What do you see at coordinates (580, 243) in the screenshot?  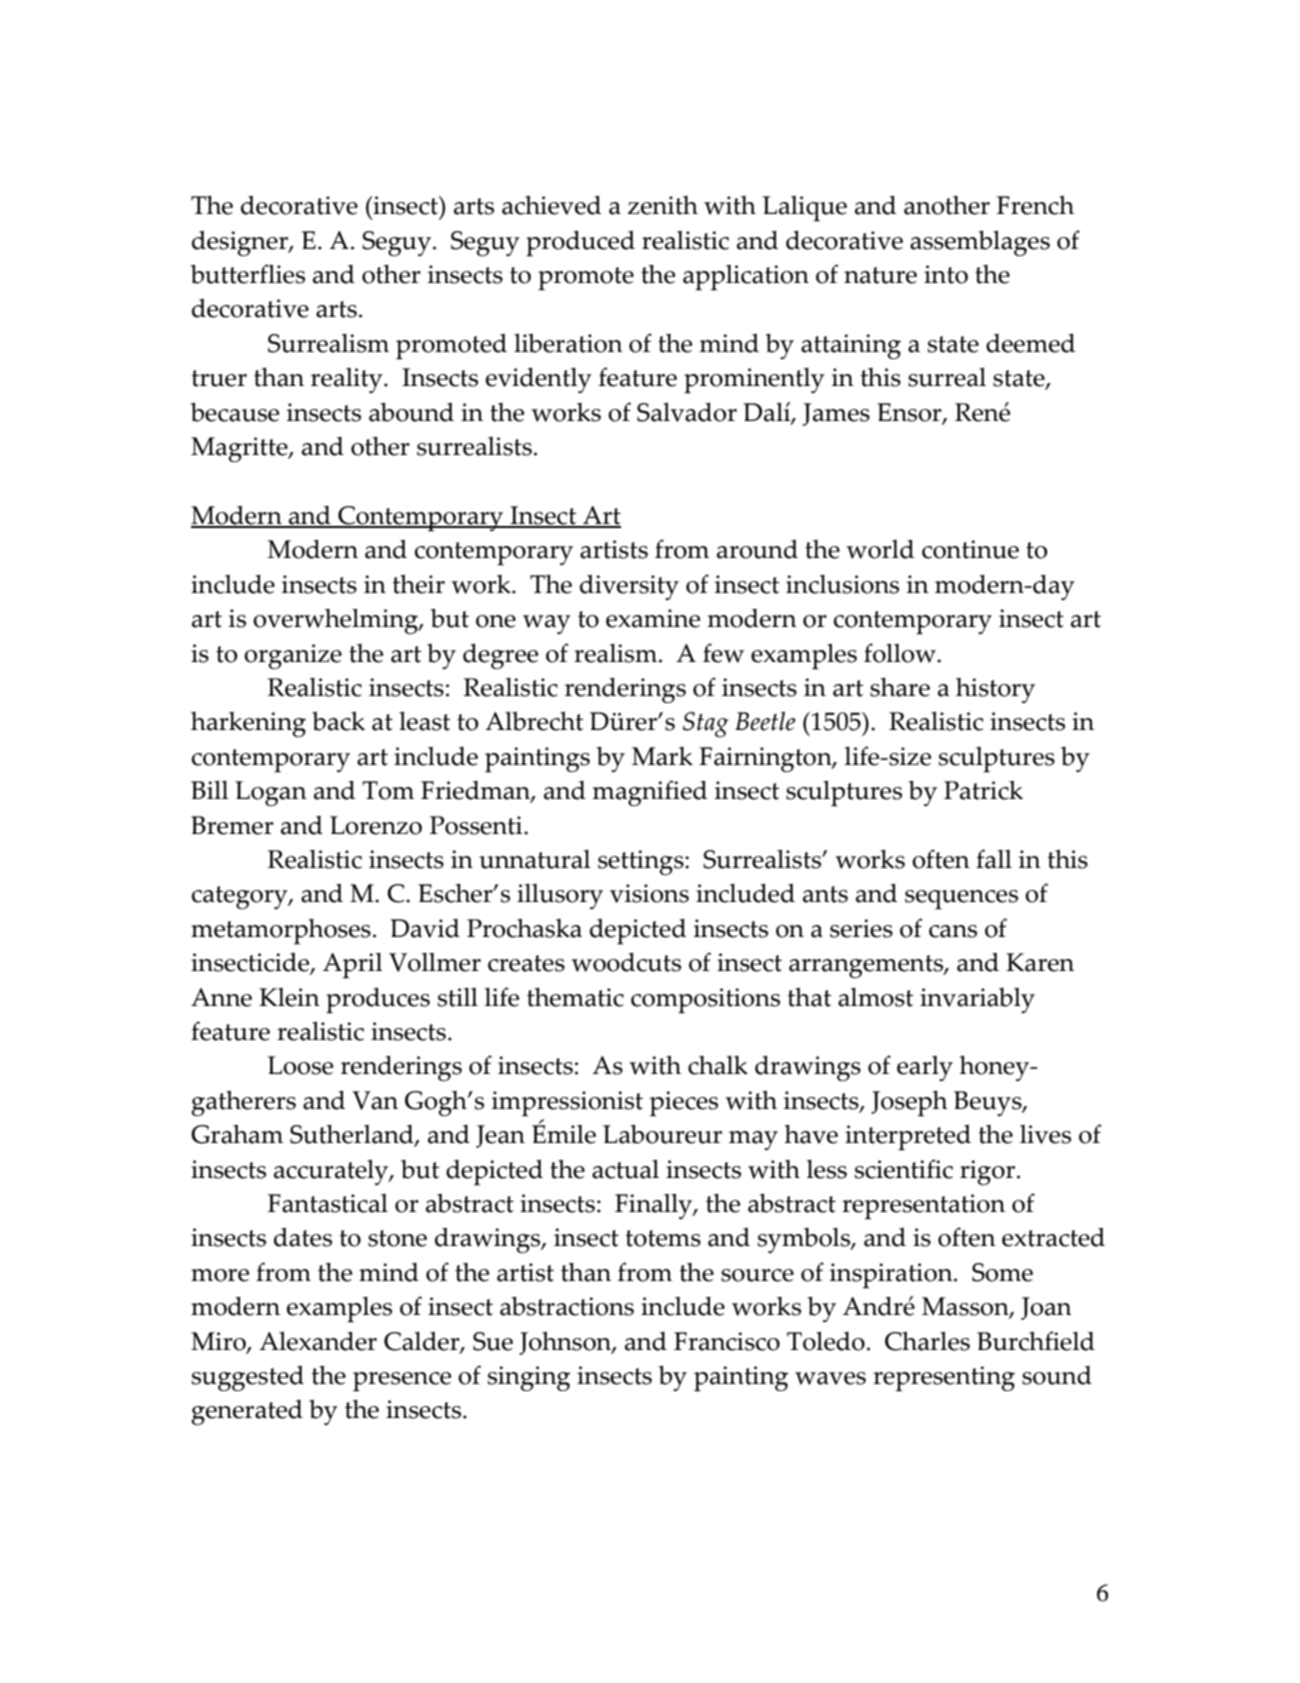 I see `produced` at bounding box center [580, 243].
